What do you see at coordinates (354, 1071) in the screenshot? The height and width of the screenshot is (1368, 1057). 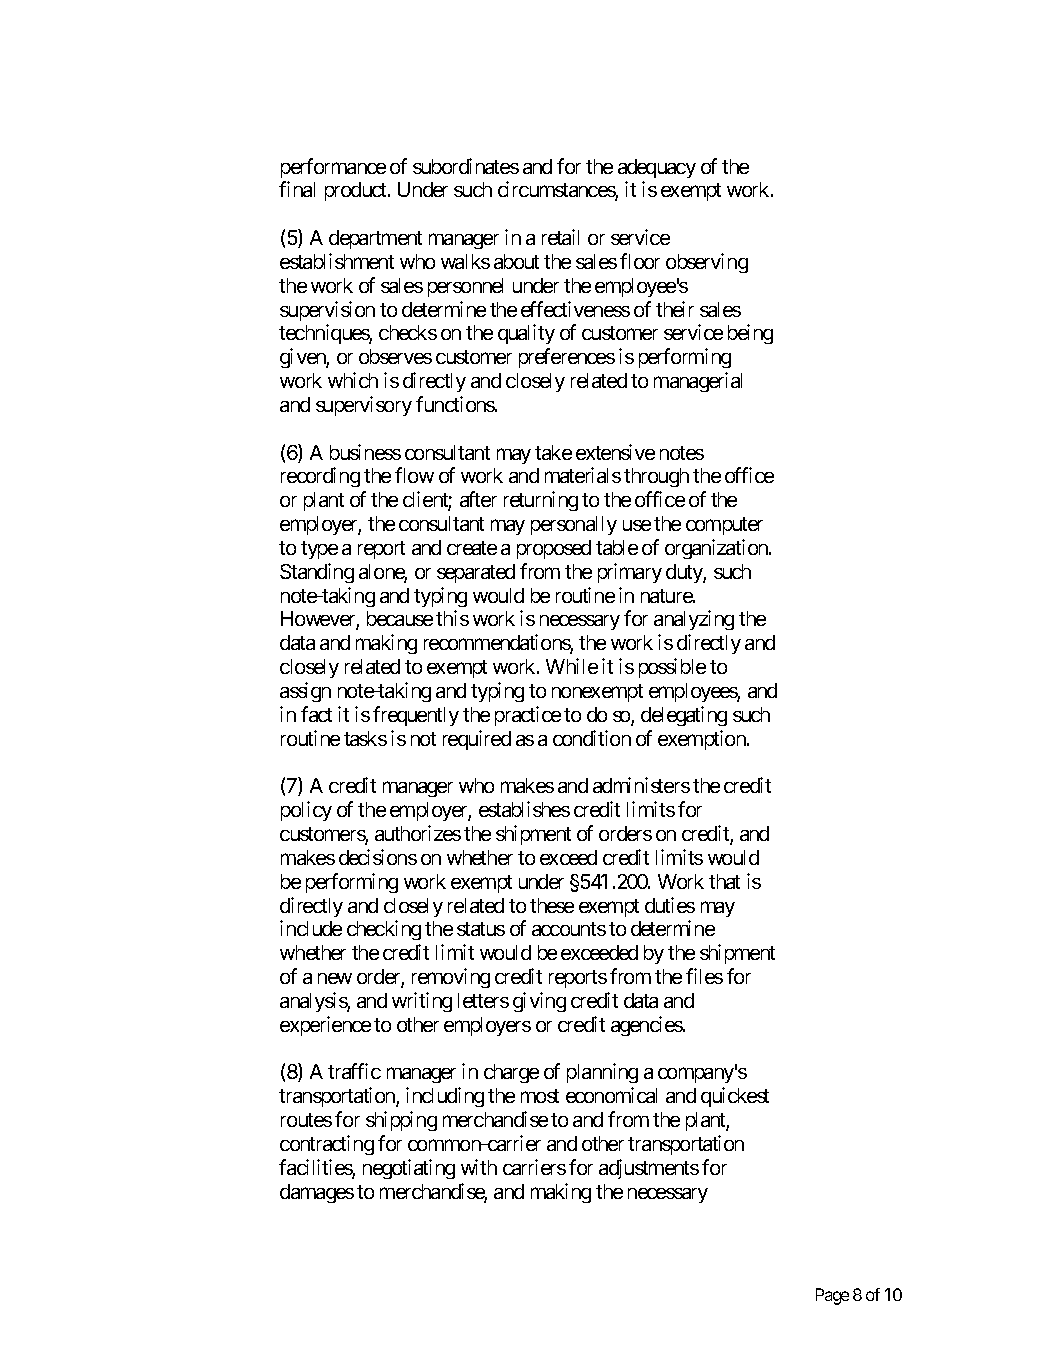 I see `traffic` at bounding box center [354, 1071].
